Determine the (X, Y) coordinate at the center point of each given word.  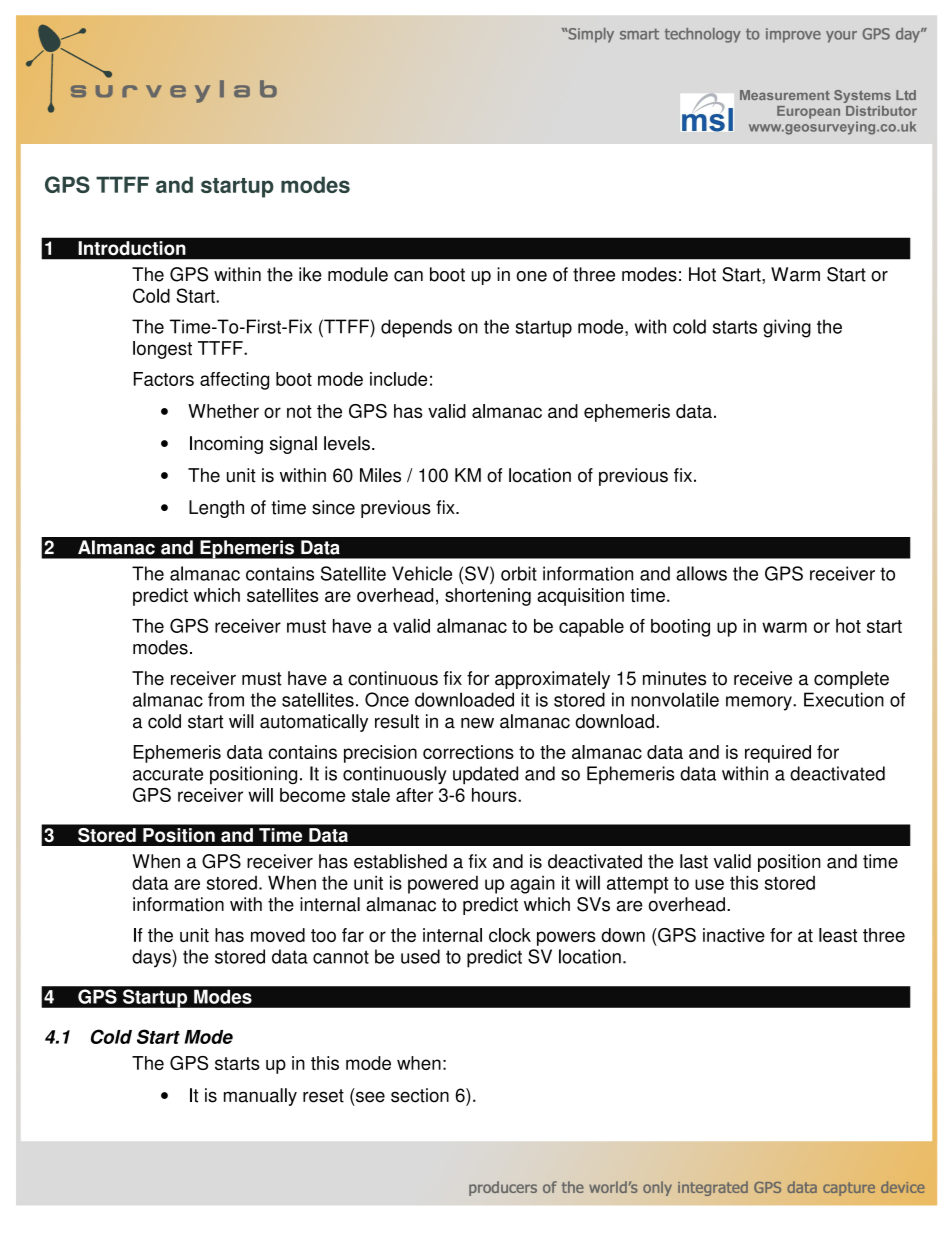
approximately (552, 680)
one (532, 276)
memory (760, 703)
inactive (734, 935)
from (226, 699)
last (694, 861)
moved (278, 935)
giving (787, 328)
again (532, 885)
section (420, 1095)
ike (310, 274)
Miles (380, 475)
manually (260, 1097)
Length (216, 509)
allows (701, 573)
